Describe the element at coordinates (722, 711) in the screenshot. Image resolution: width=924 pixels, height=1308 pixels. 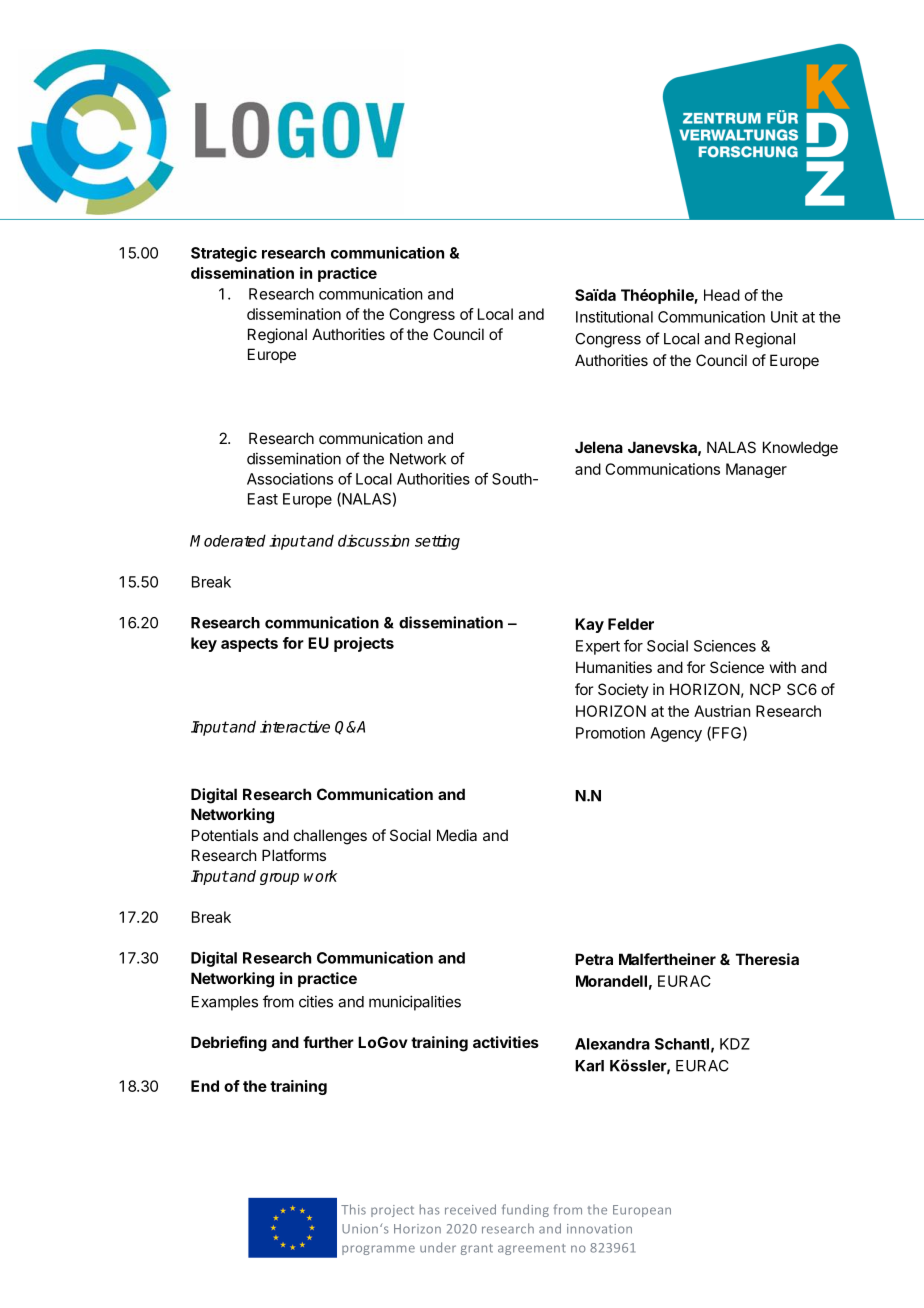
I see `Austrian` at that location.
